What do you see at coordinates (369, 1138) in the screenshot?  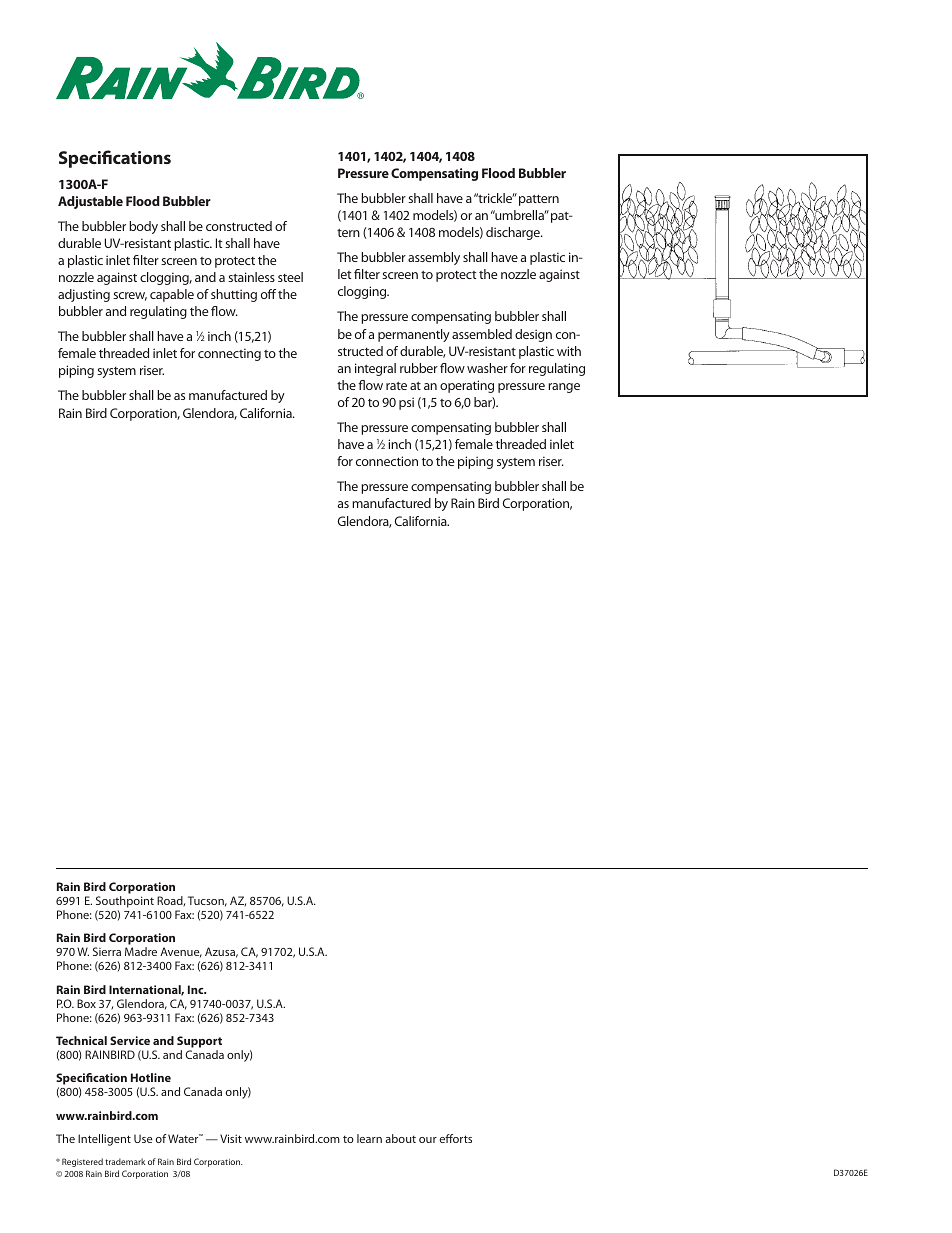 I see `learn` at bounding box center [369, 1138].
